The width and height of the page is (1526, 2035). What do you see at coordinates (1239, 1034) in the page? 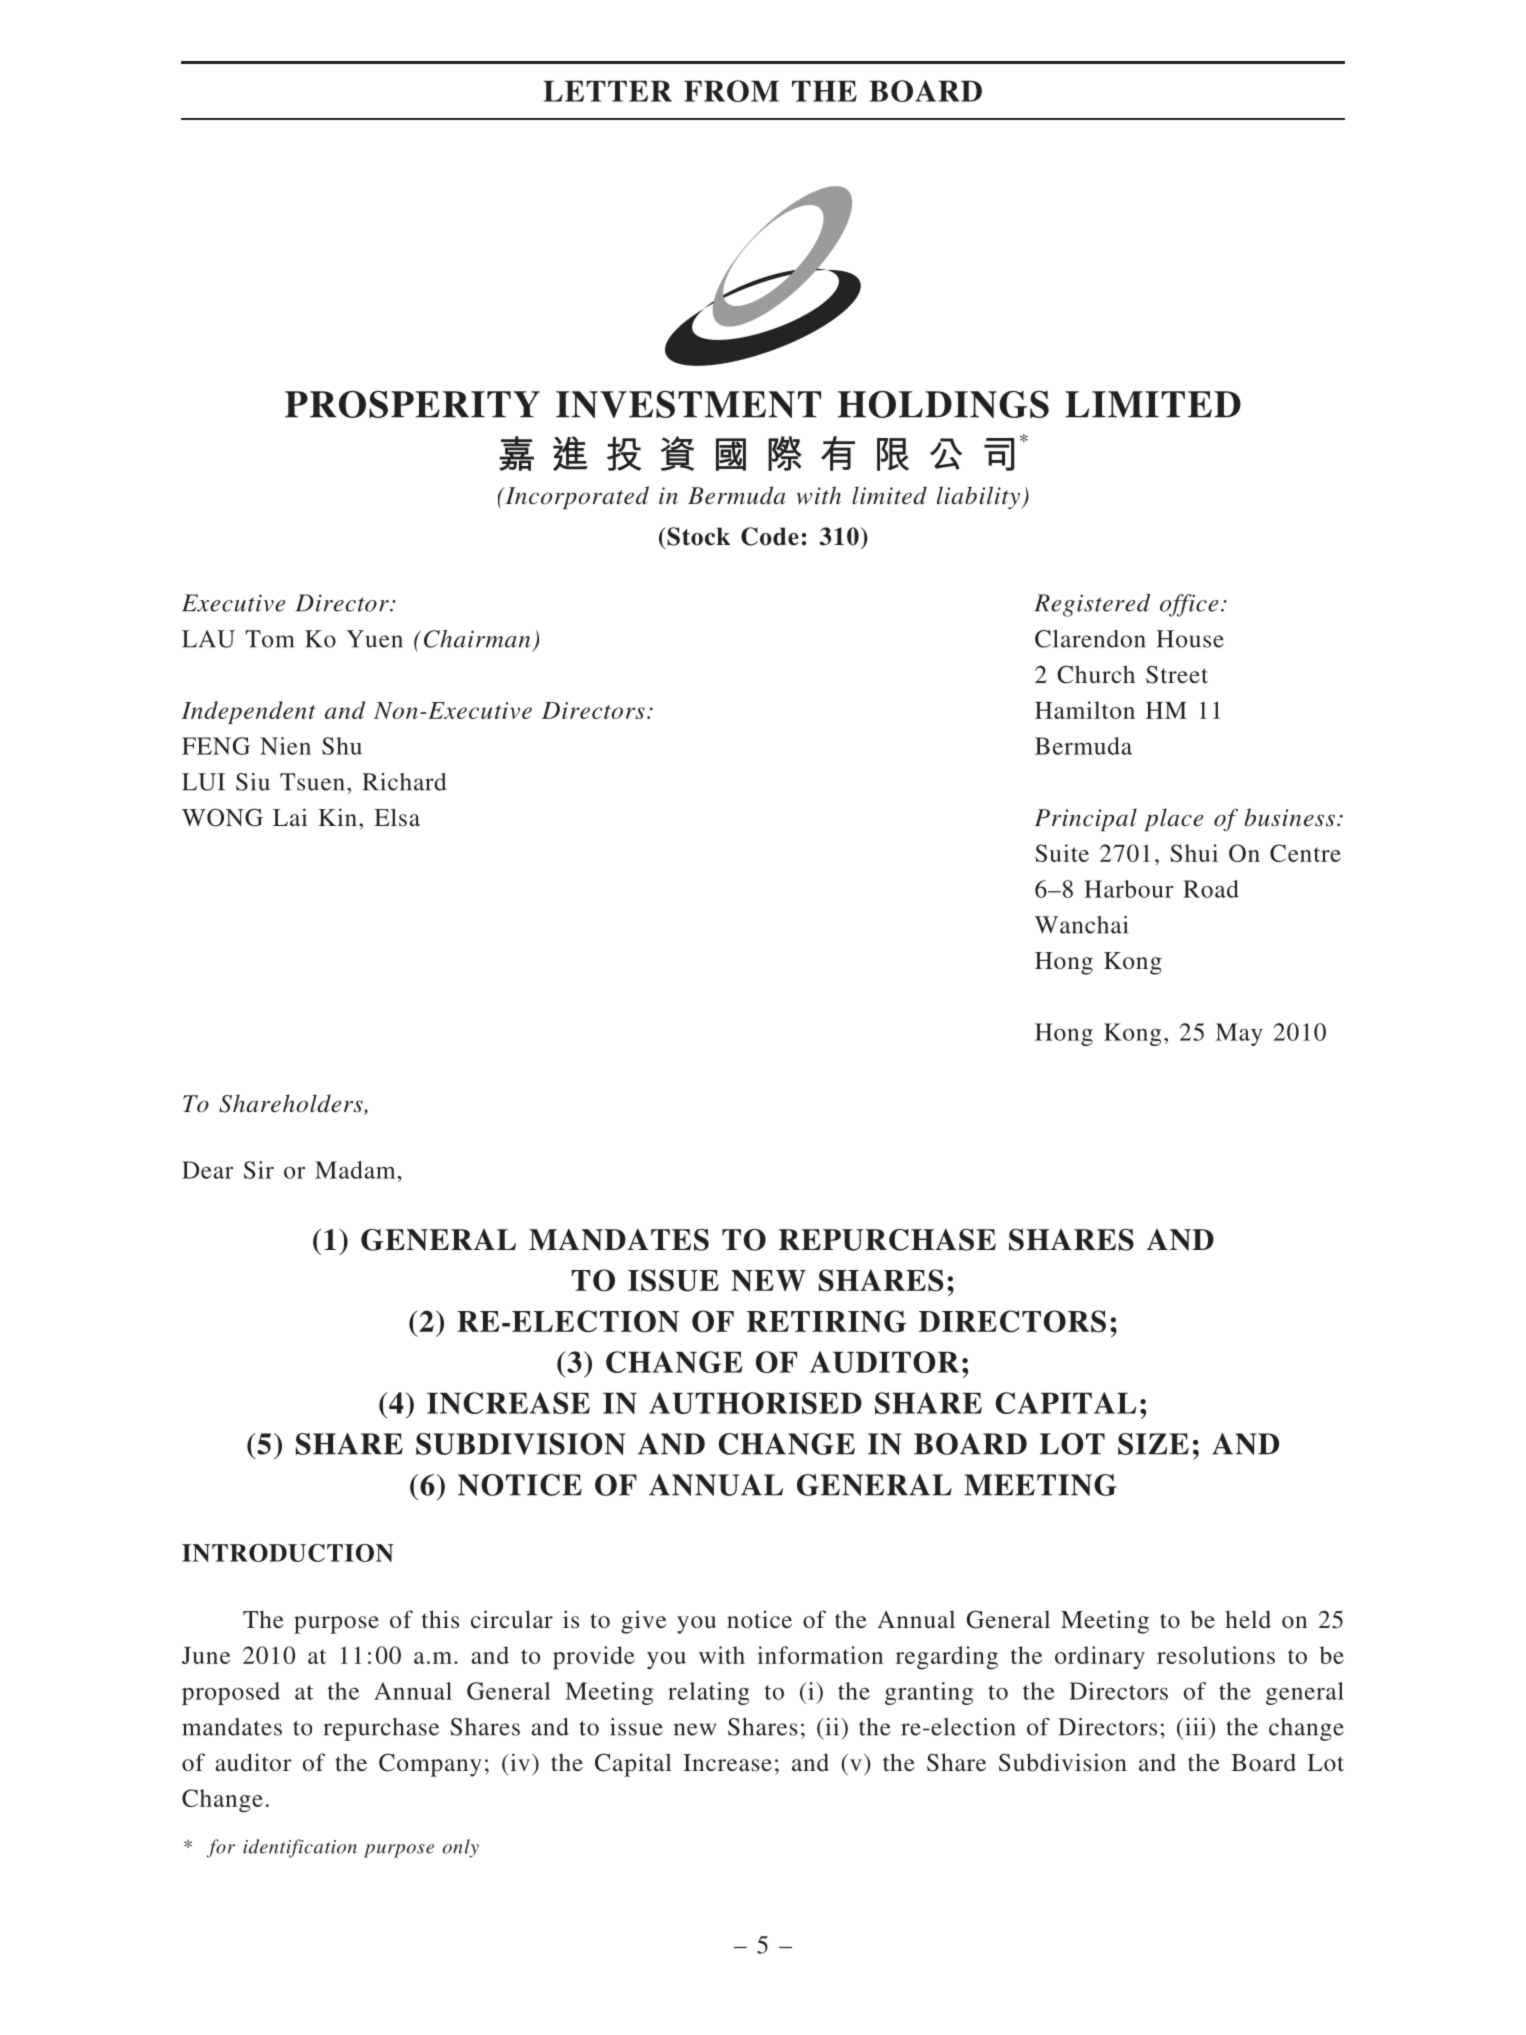
I see `May` at bounding box center [1239, 1034].
